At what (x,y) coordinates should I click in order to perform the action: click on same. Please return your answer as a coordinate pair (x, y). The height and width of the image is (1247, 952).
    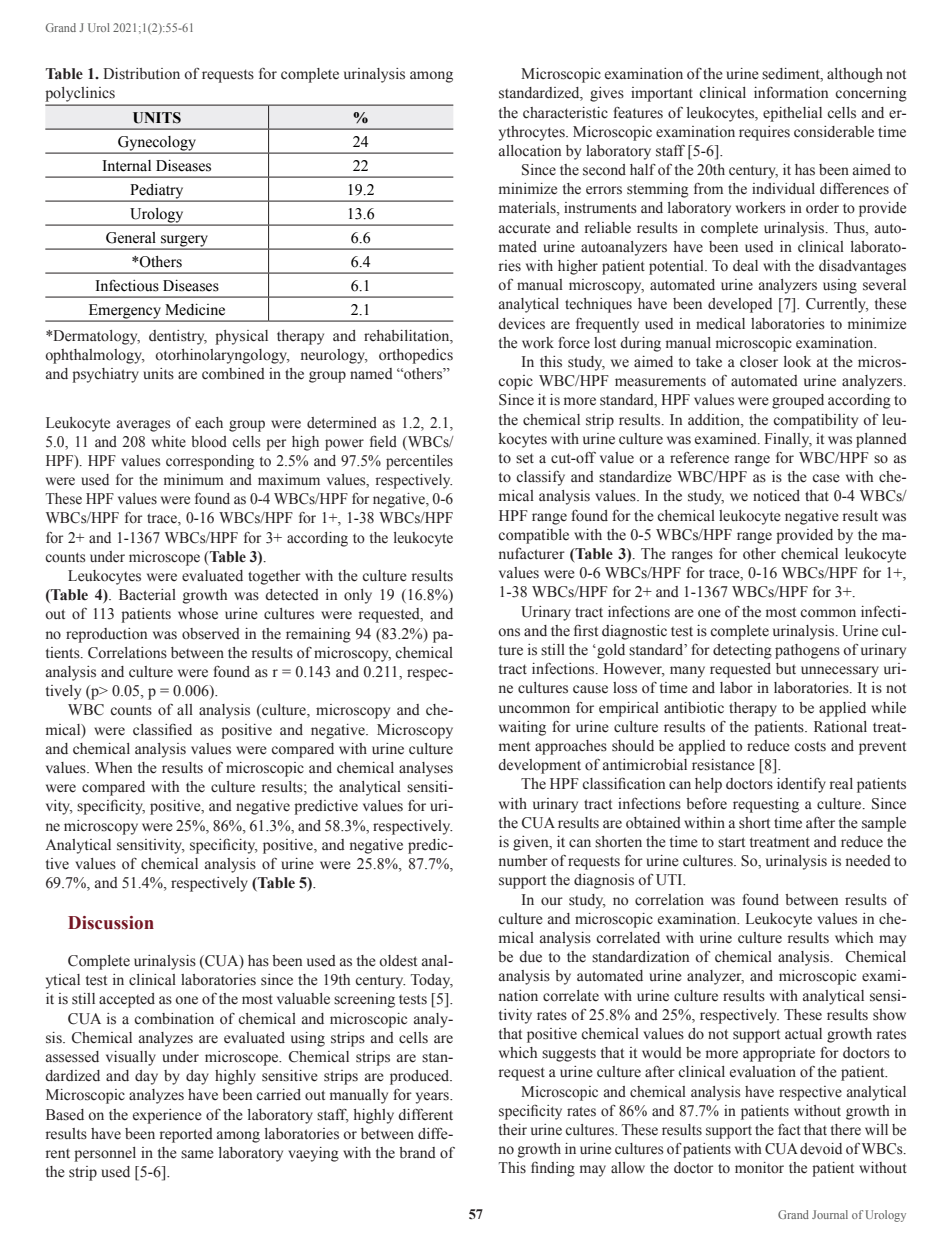
    Looking at the image, I should click on (197, 1154).
